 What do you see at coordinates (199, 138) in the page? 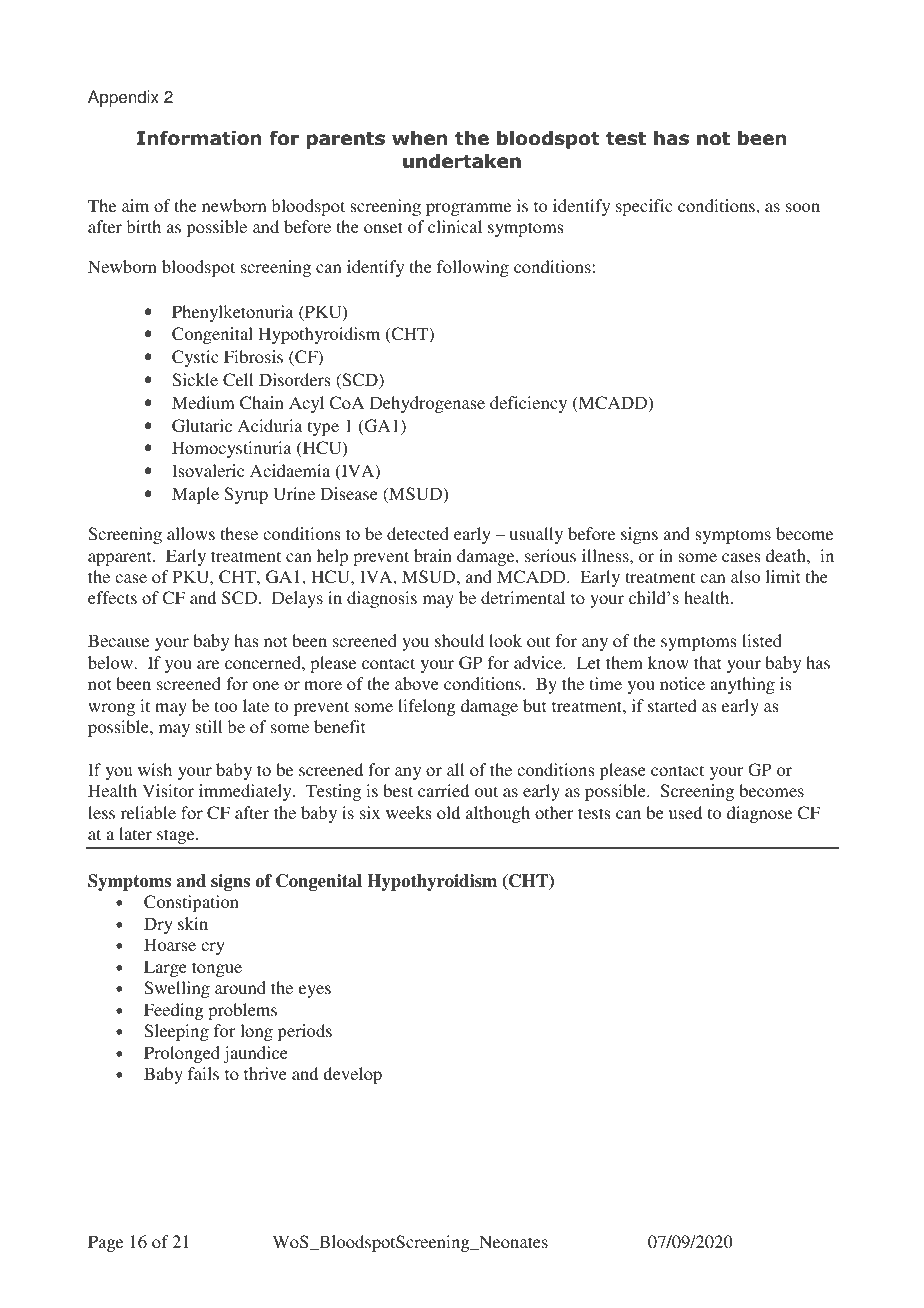
I see `Information` at bounding box center [199, 138].
